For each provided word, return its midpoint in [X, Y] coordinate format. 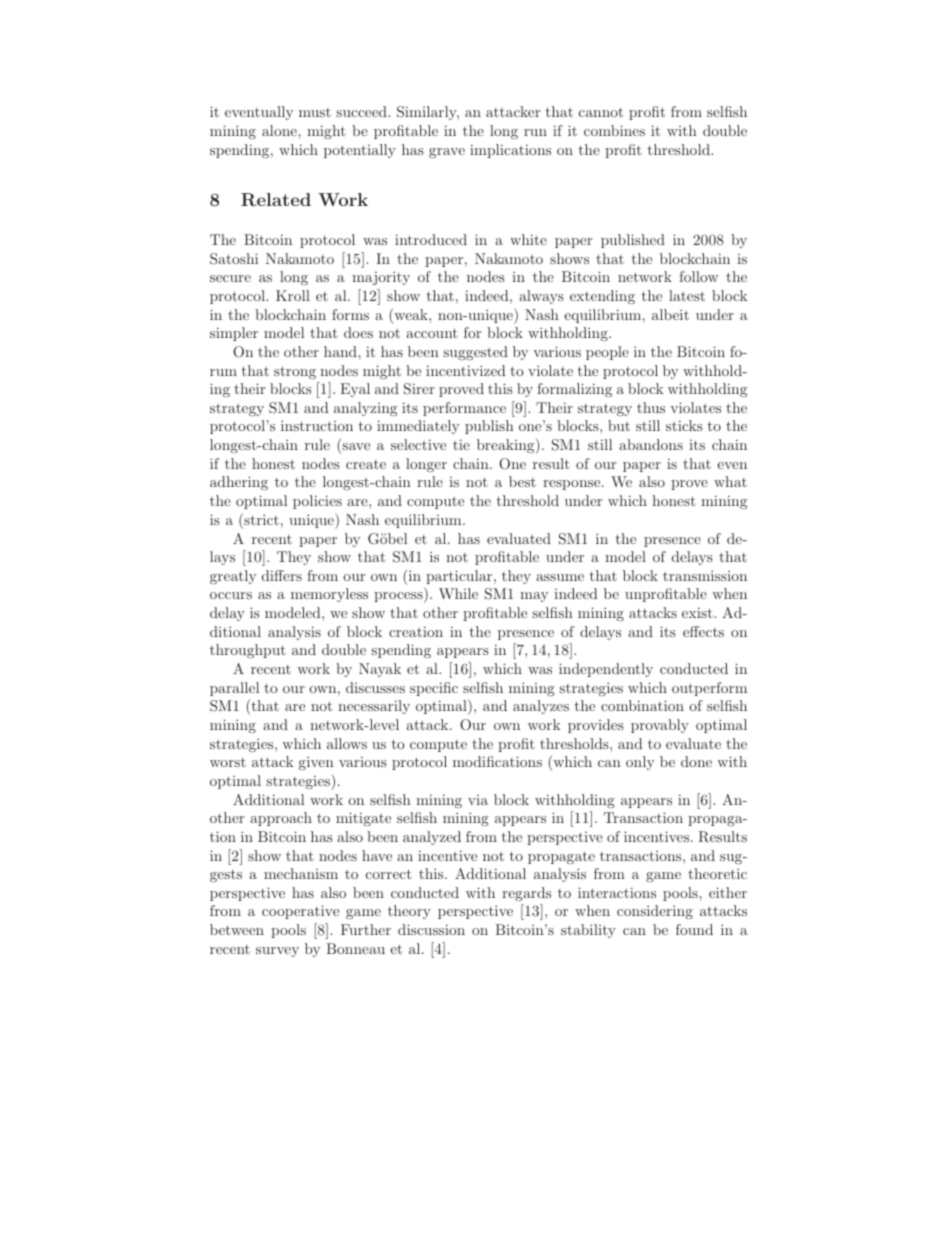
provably [660, 726]
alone [280, 130]
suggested [475, 353]
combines [614, 130]
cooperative [300, 912]
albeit [670, 314]
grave [447, 153]
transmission [705, 575]
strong [295, 372]
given [316, 763]
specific [434, 689]
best [522, 481]
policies [317, 502]
